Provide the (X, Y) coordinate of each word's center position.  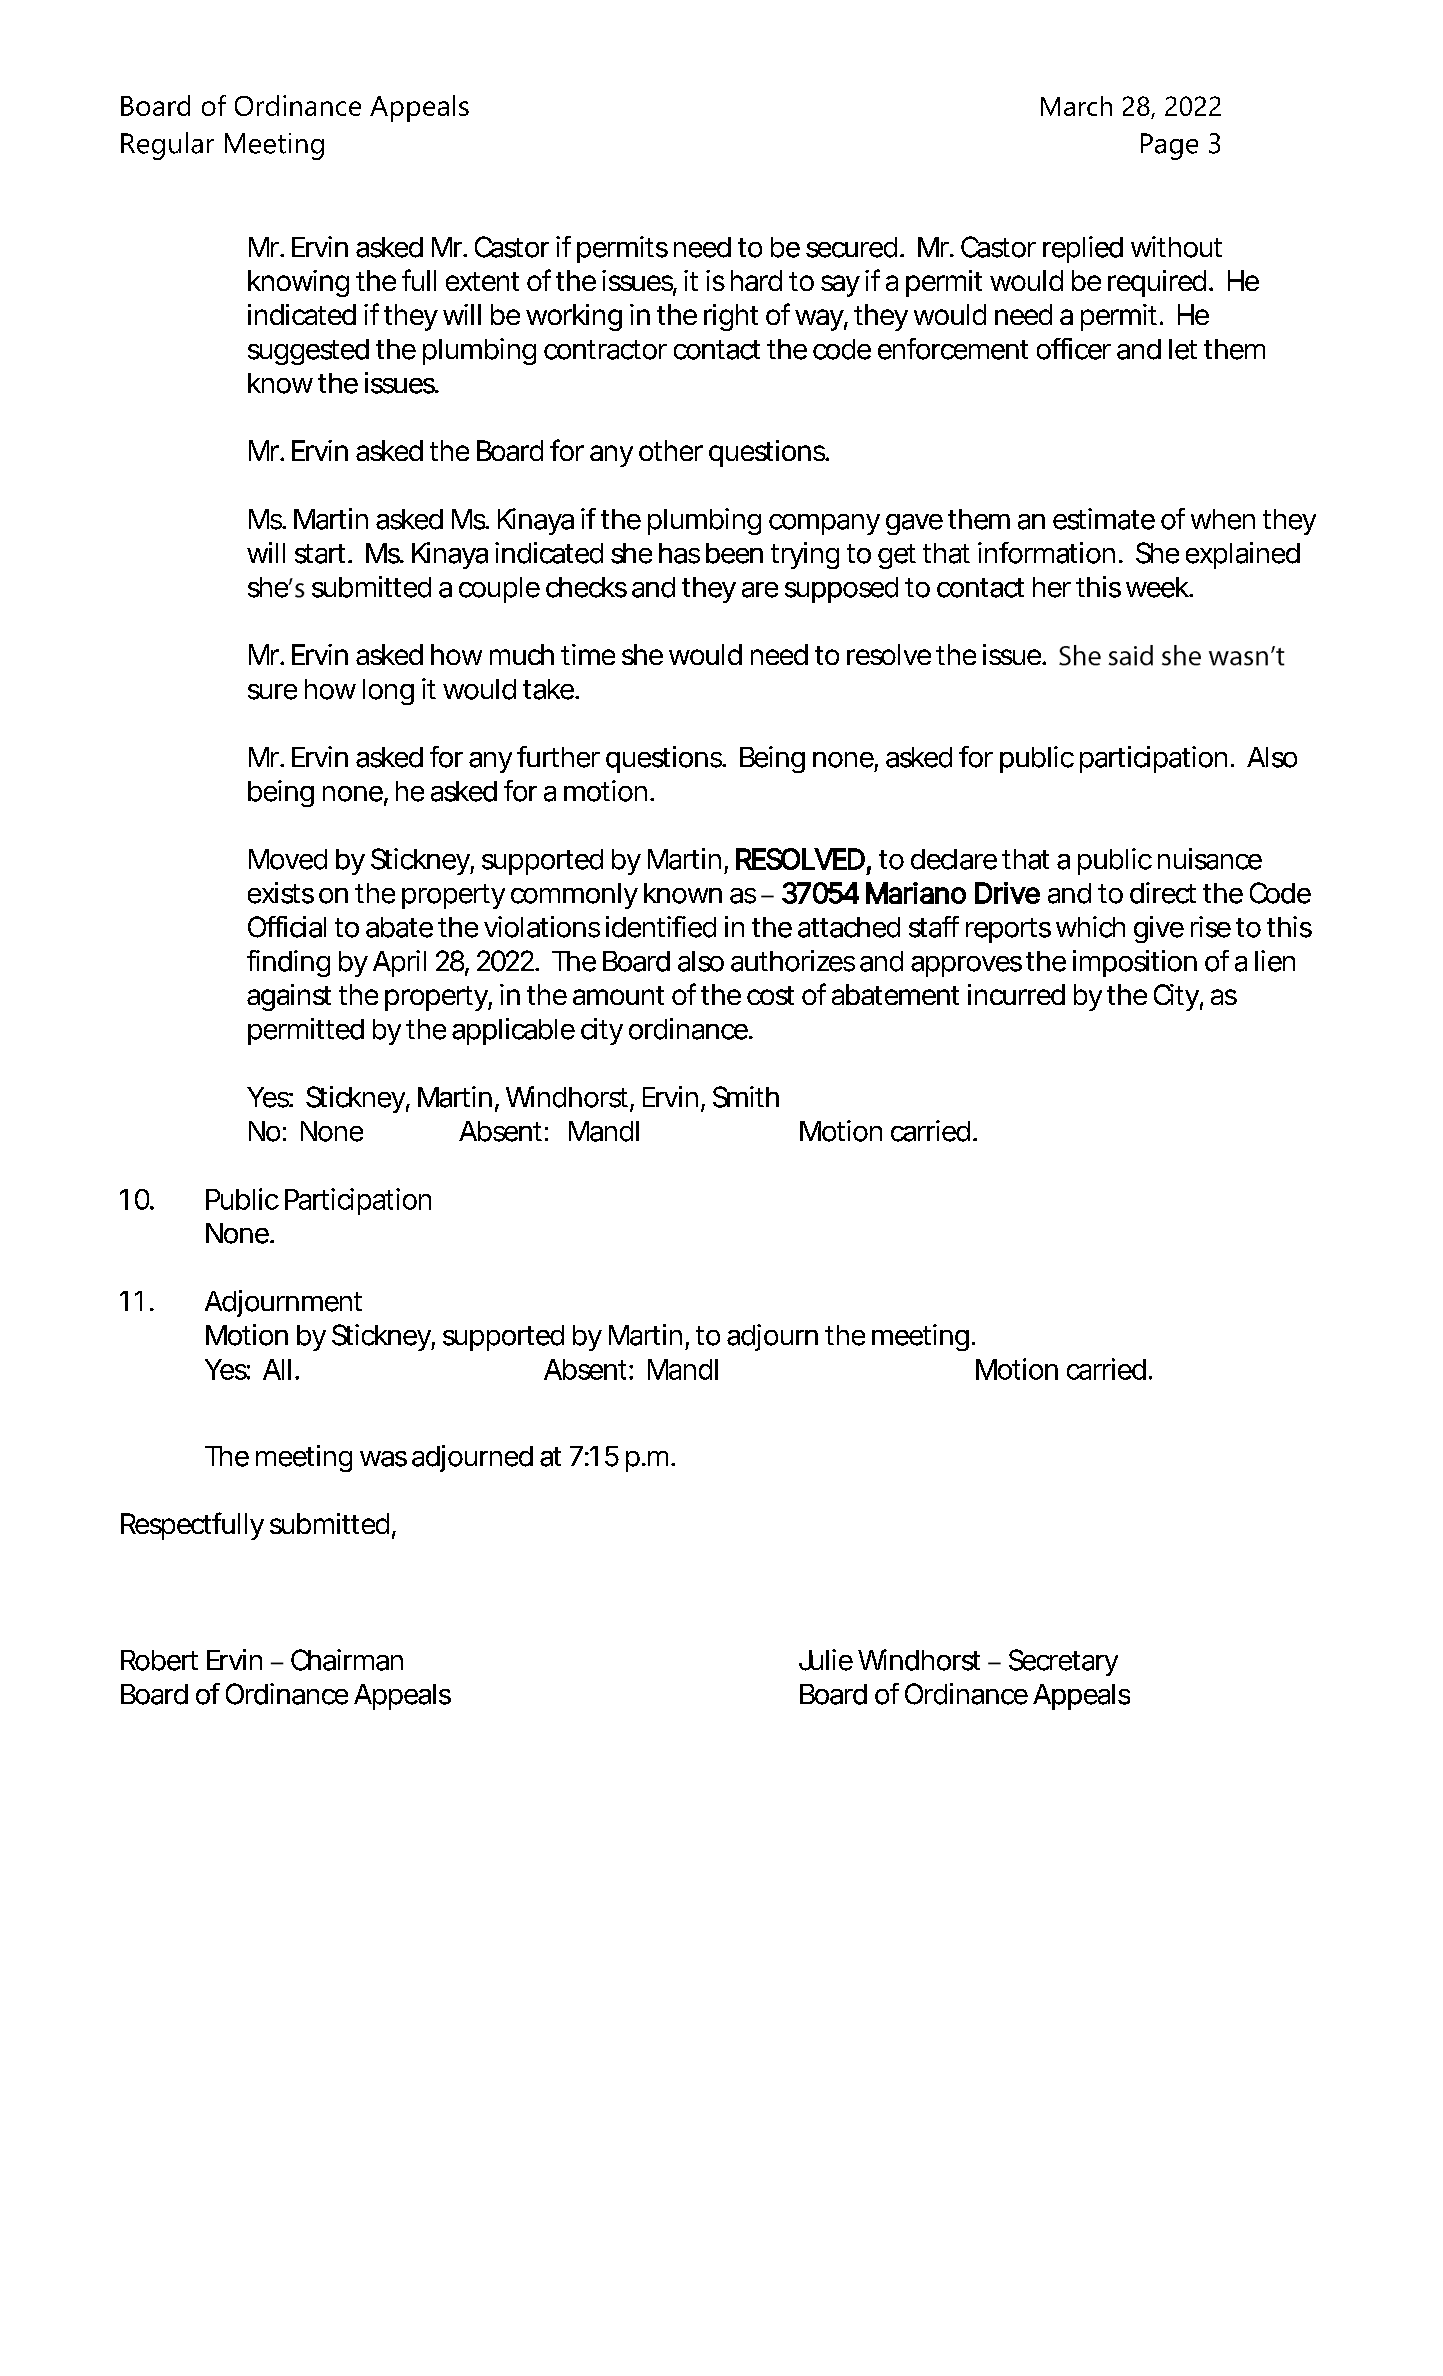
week (1157, 587)
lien (1275, 961)
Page (1169, 146)
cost (770, 995)
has (679, 553)
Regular (167, 146)
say (840, 286)
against (289, 997)
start (320, 554)
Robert (159, 1660)
